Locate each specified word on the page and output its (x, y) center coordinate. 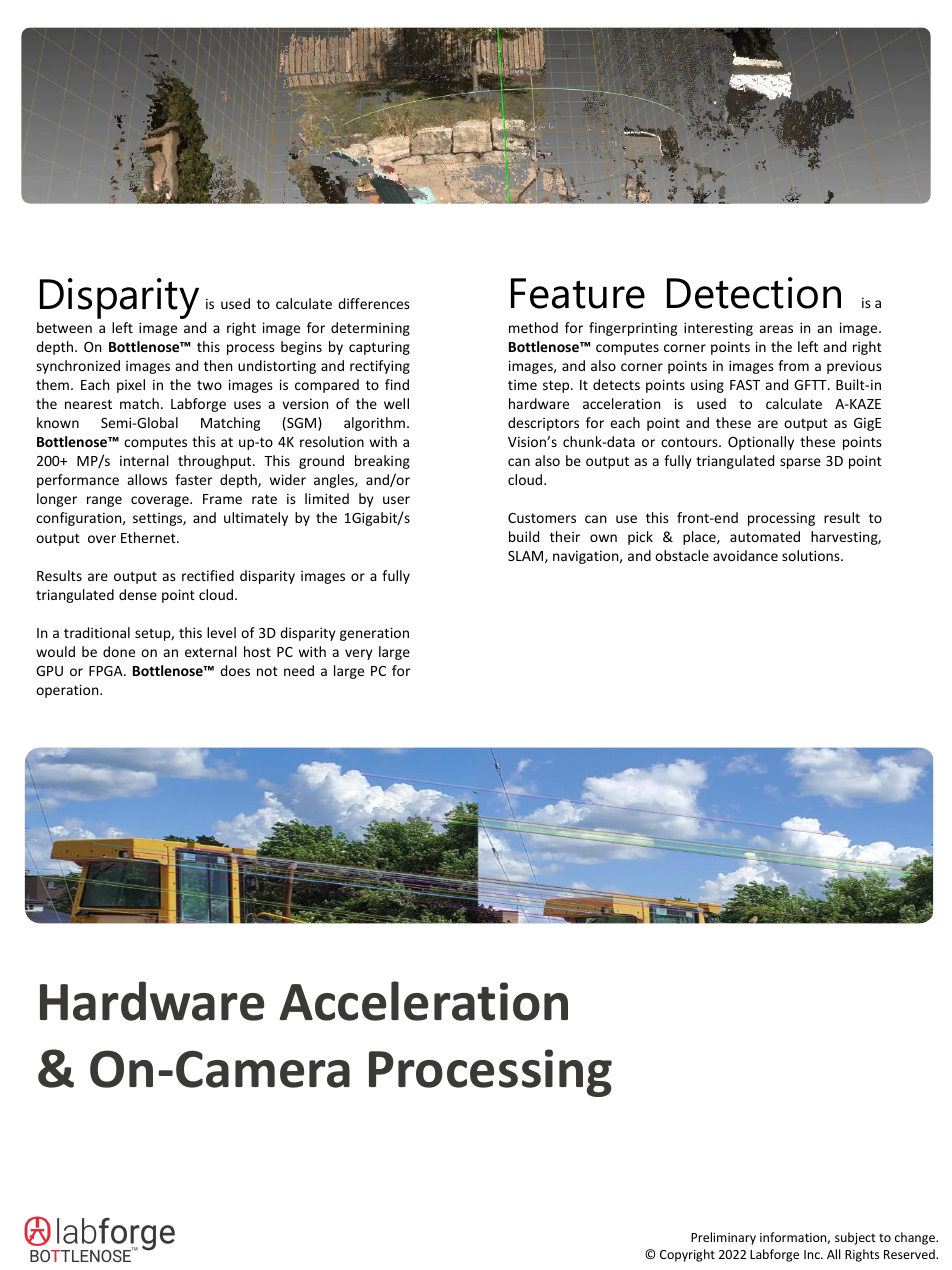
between (64, 327)
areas (776, 329)
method (533, 327)
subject (855, 1238)
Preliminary (723, 1238)
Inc (813, 1254)
